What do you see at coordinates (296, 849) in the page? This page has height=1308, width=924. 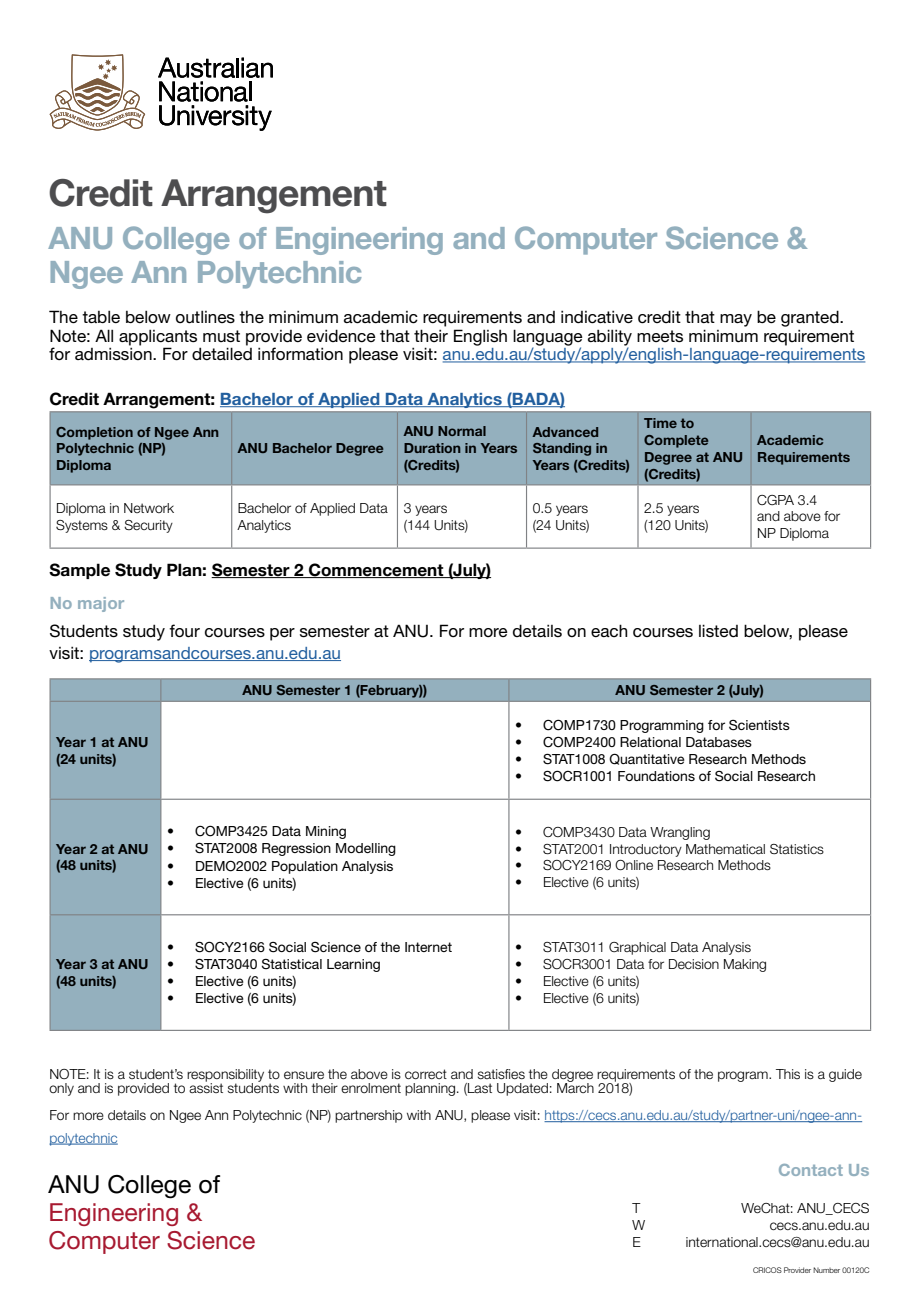 I see `Regression` at bounding box center [296, 849].
